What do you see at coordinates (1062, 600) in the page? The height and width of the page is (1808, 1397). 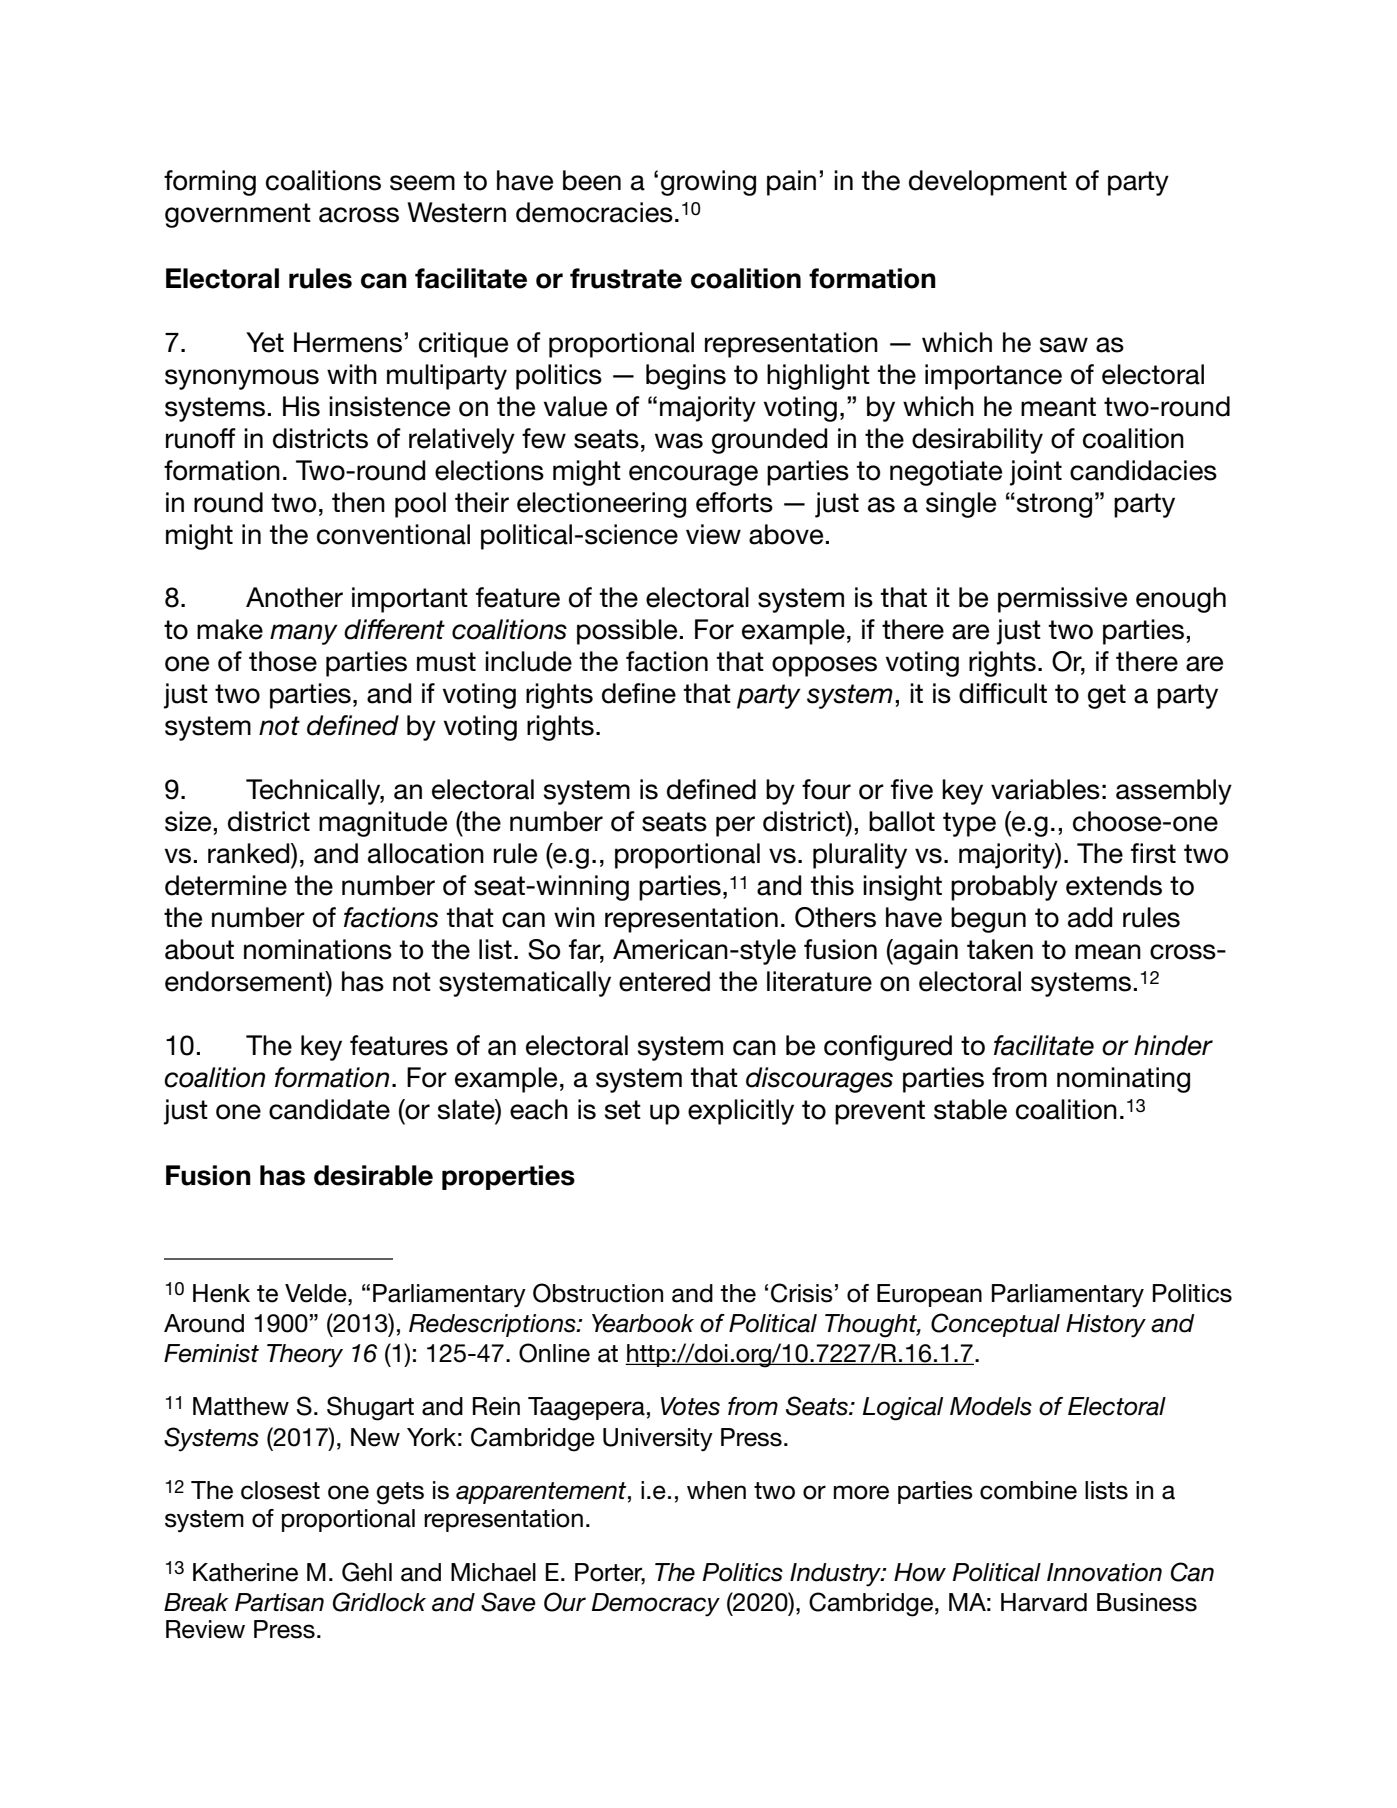 I see `permissive` at bounding box center [1062, 600].
